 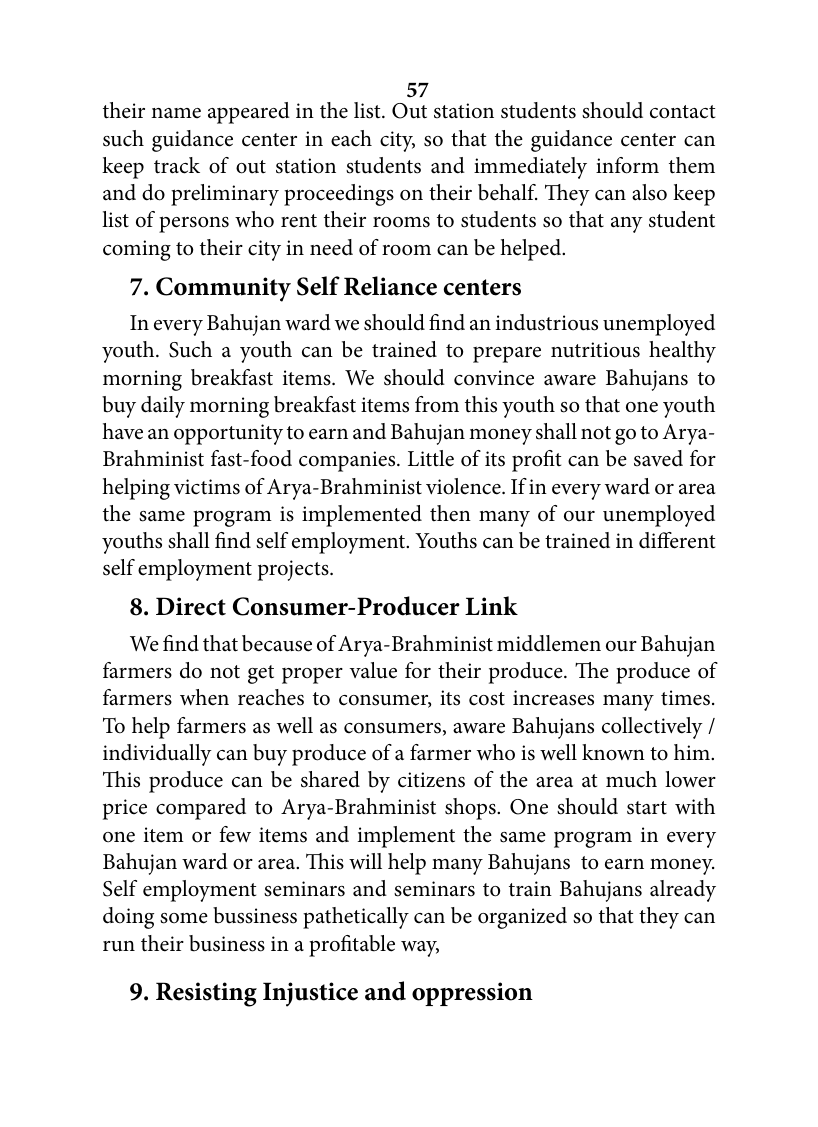 I want to click on saved, so click(x=658, y=458).
